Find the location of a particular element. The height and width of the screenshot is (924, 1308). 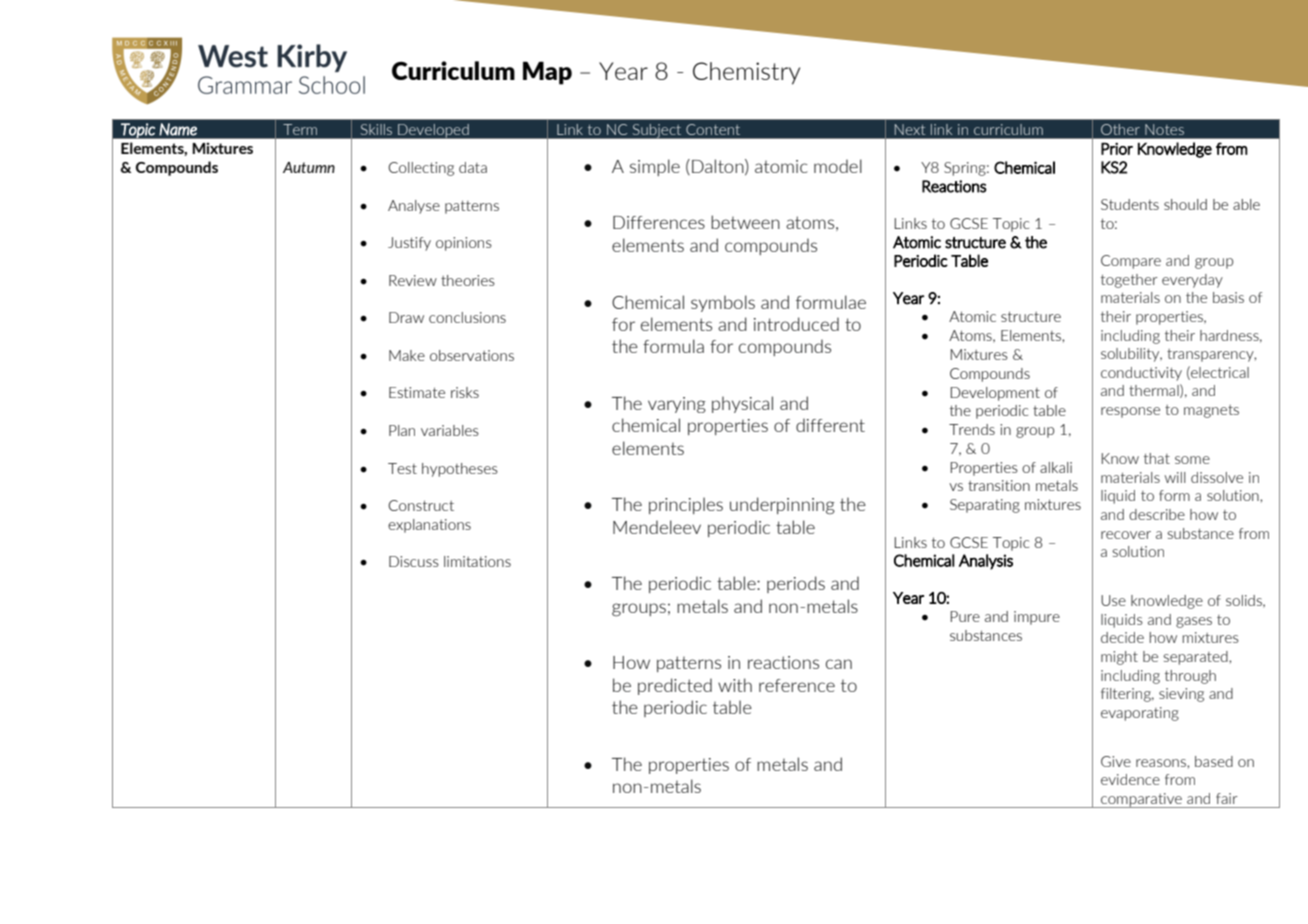

Discuss is located at coordinates (414, 561).
